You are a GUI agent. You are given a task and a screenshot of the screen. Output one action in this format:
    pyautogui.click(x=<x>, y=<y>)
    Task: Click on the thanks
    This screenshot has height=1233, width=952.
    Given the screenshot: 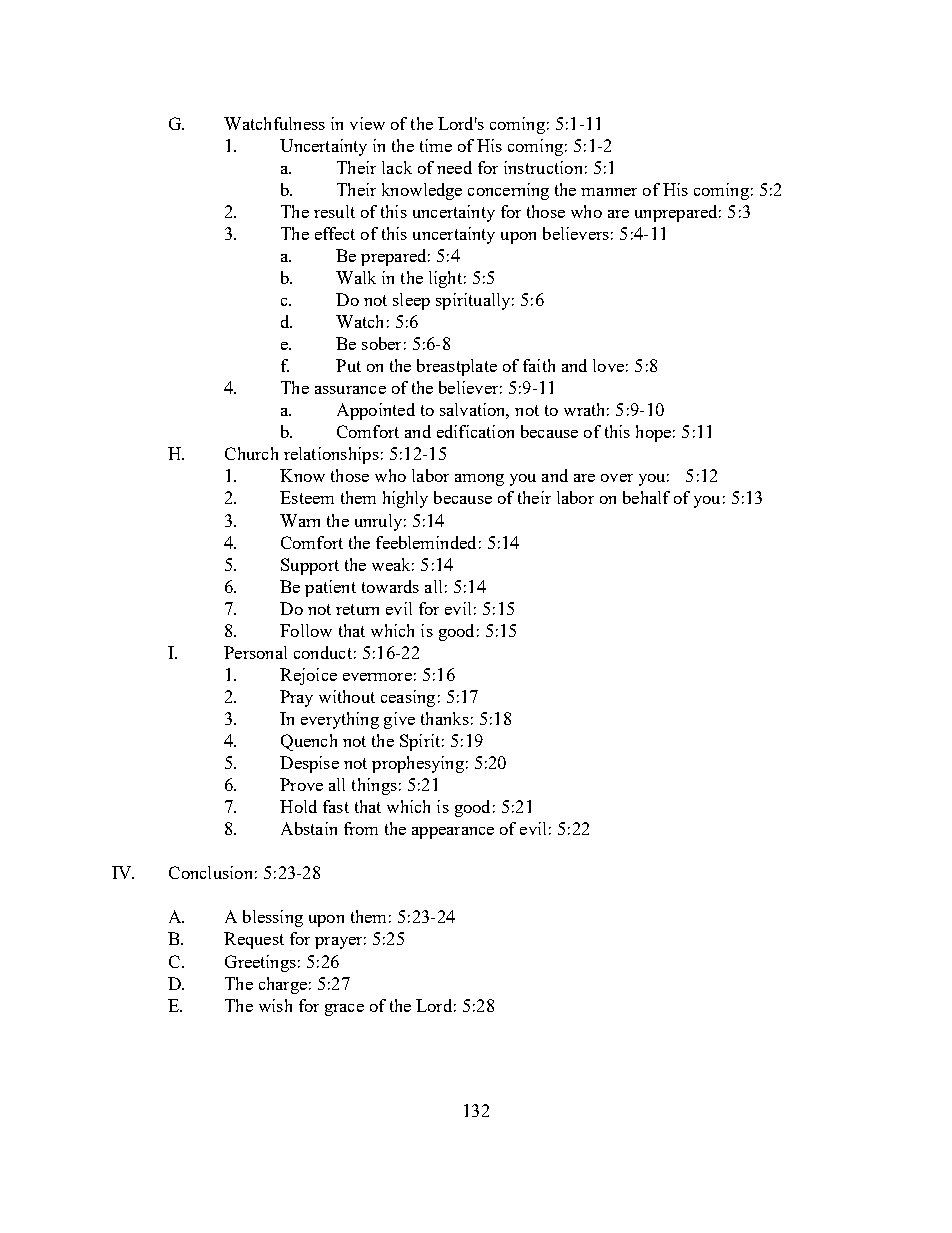 What is the action you would take?
    pyautogui.click(x=445, y=718)
